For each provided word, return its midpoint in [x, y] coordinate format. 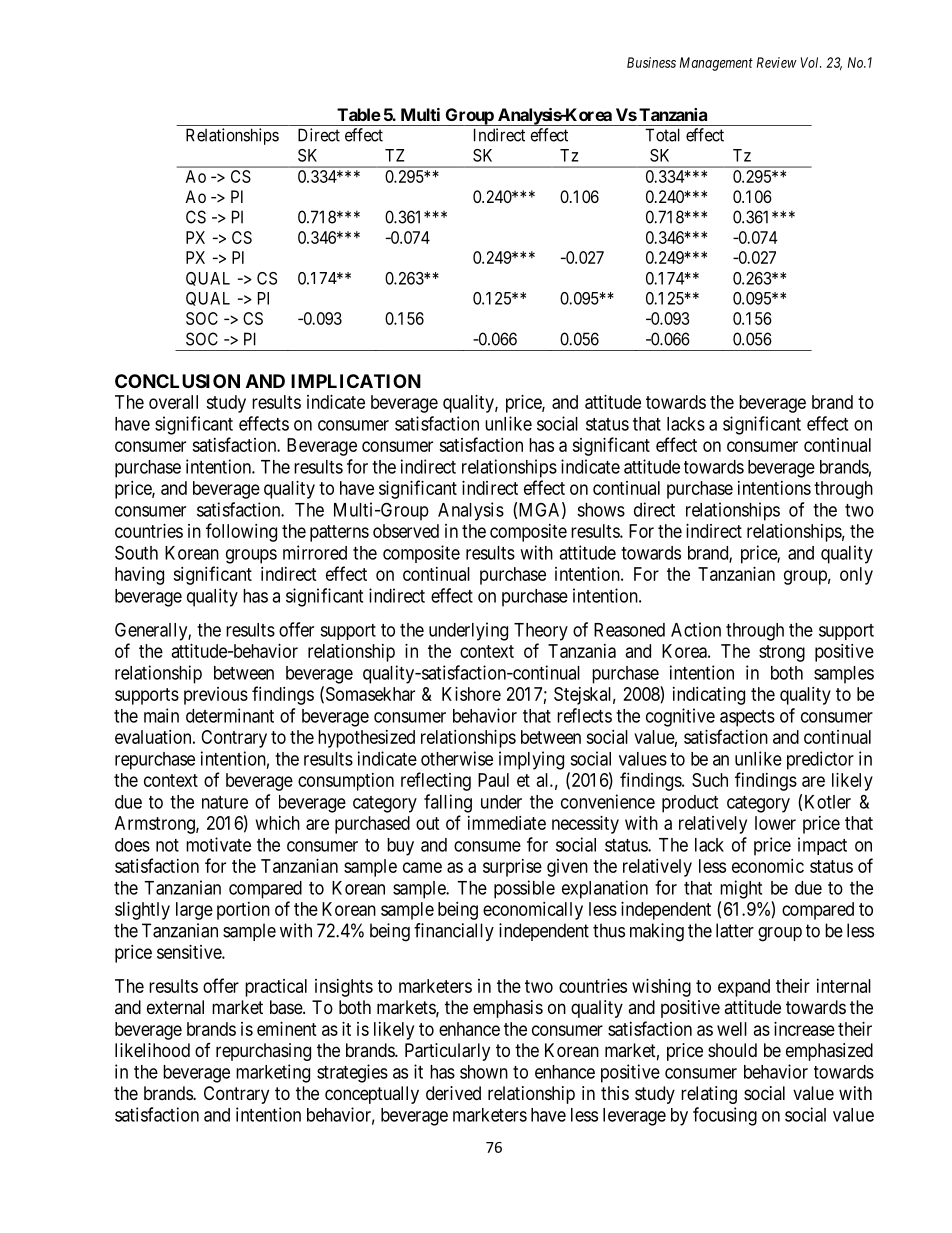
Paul [493, 780]
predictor [820, 760]
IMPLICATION [356, 381]
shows [601, 510]
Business [651, 62]
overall [173, 402]
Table [359, 114]
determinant [230, 715]
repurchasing [263, 1052]
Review [777, 62]
